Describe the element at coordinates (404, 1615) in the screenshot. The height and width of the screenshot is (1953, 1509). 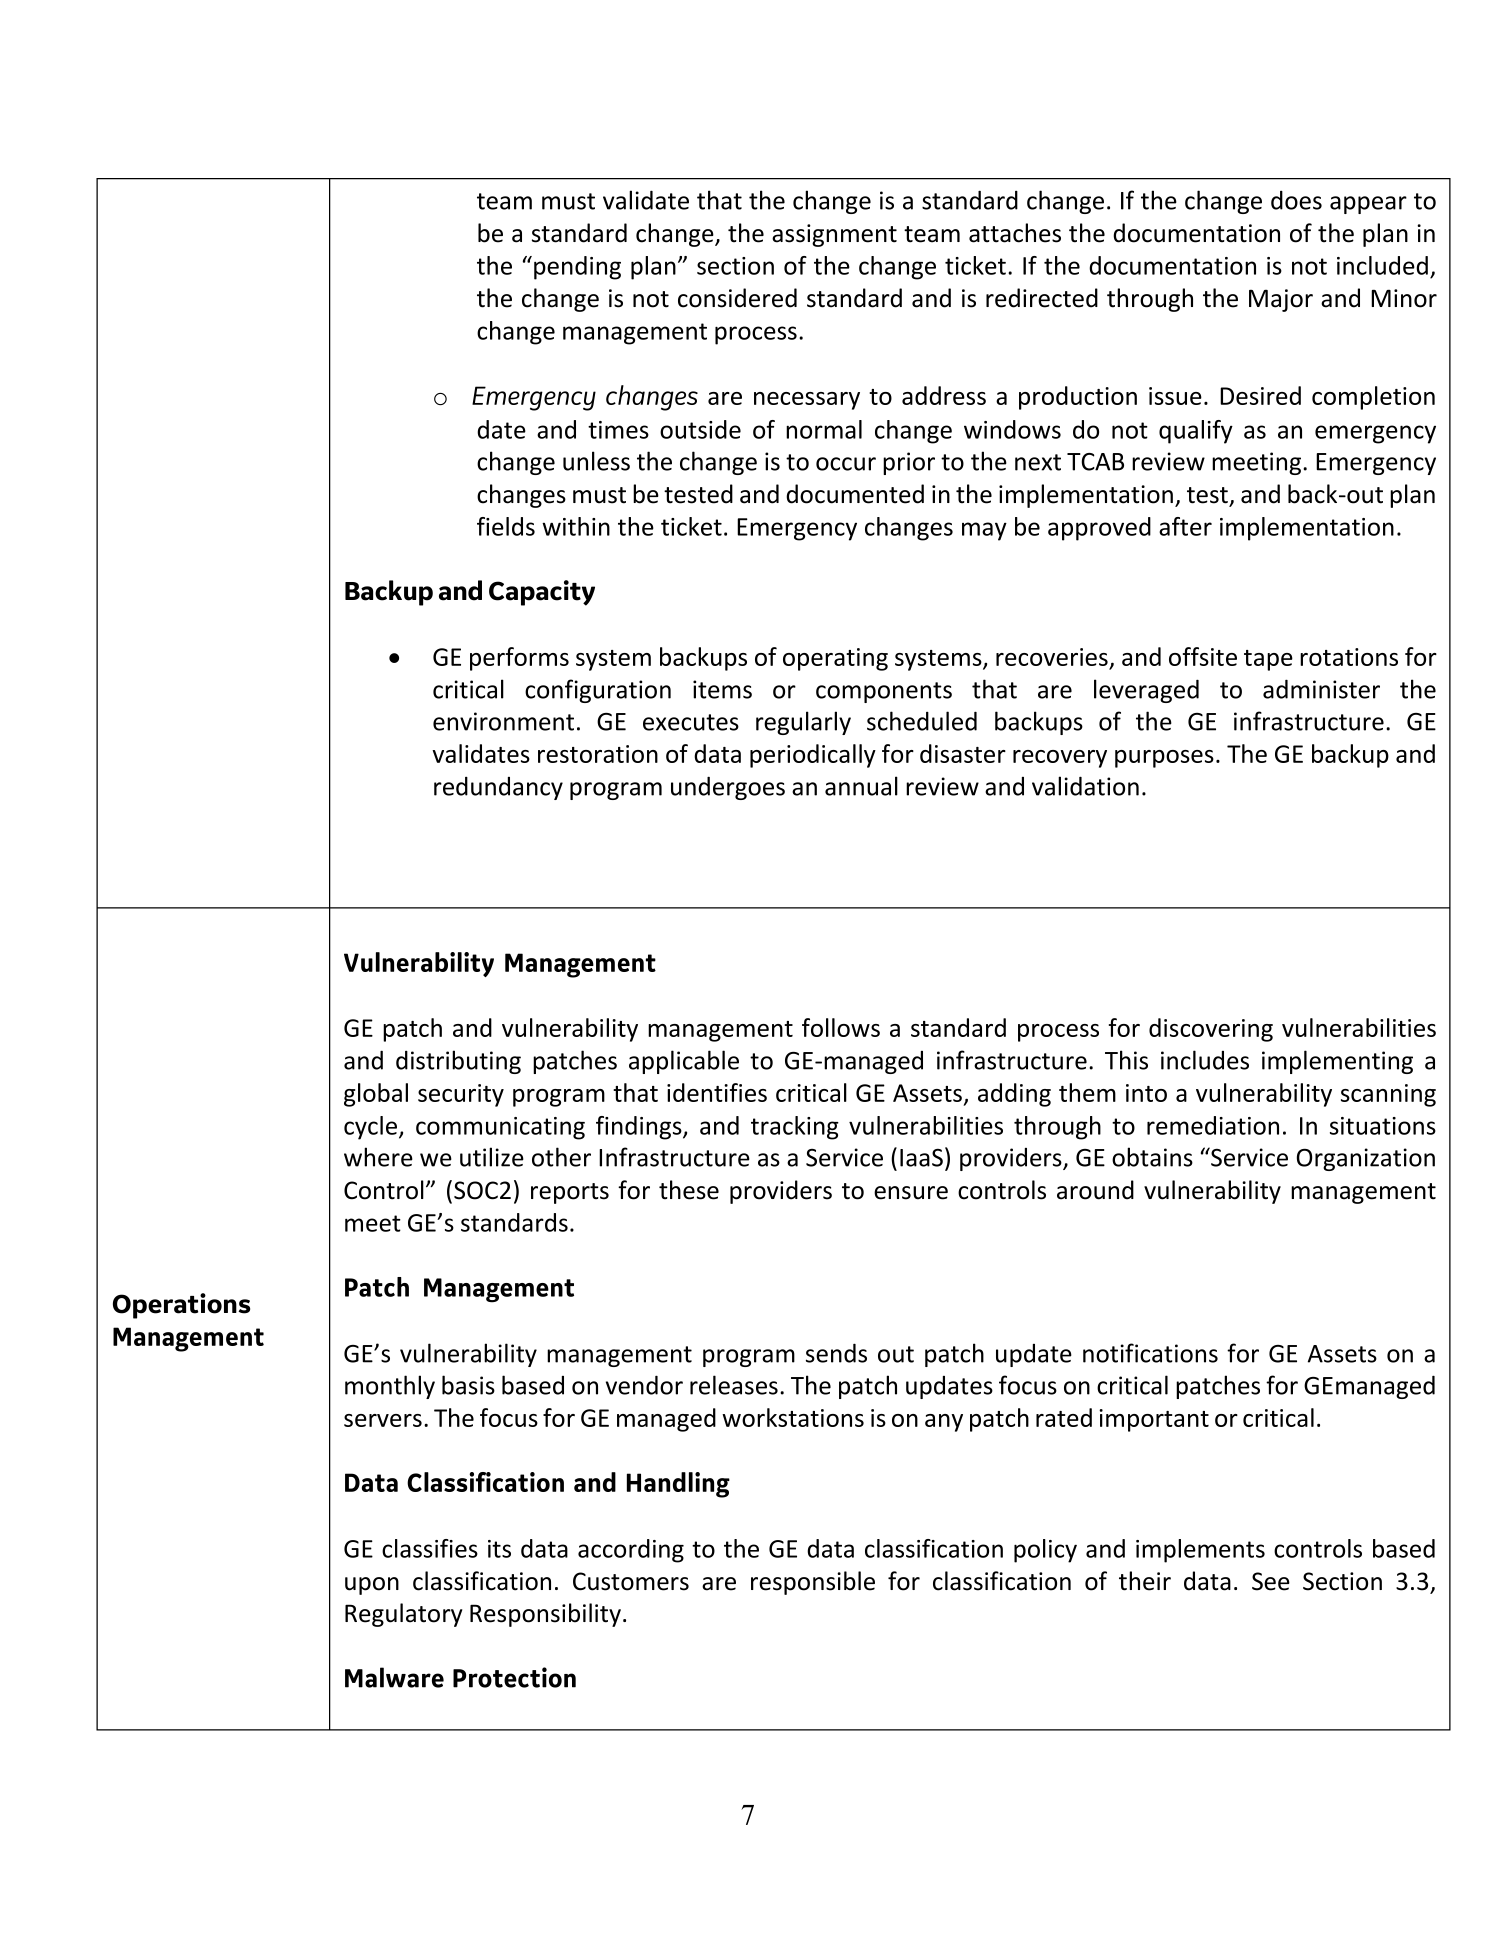
I see `Regulatory` at that location.
